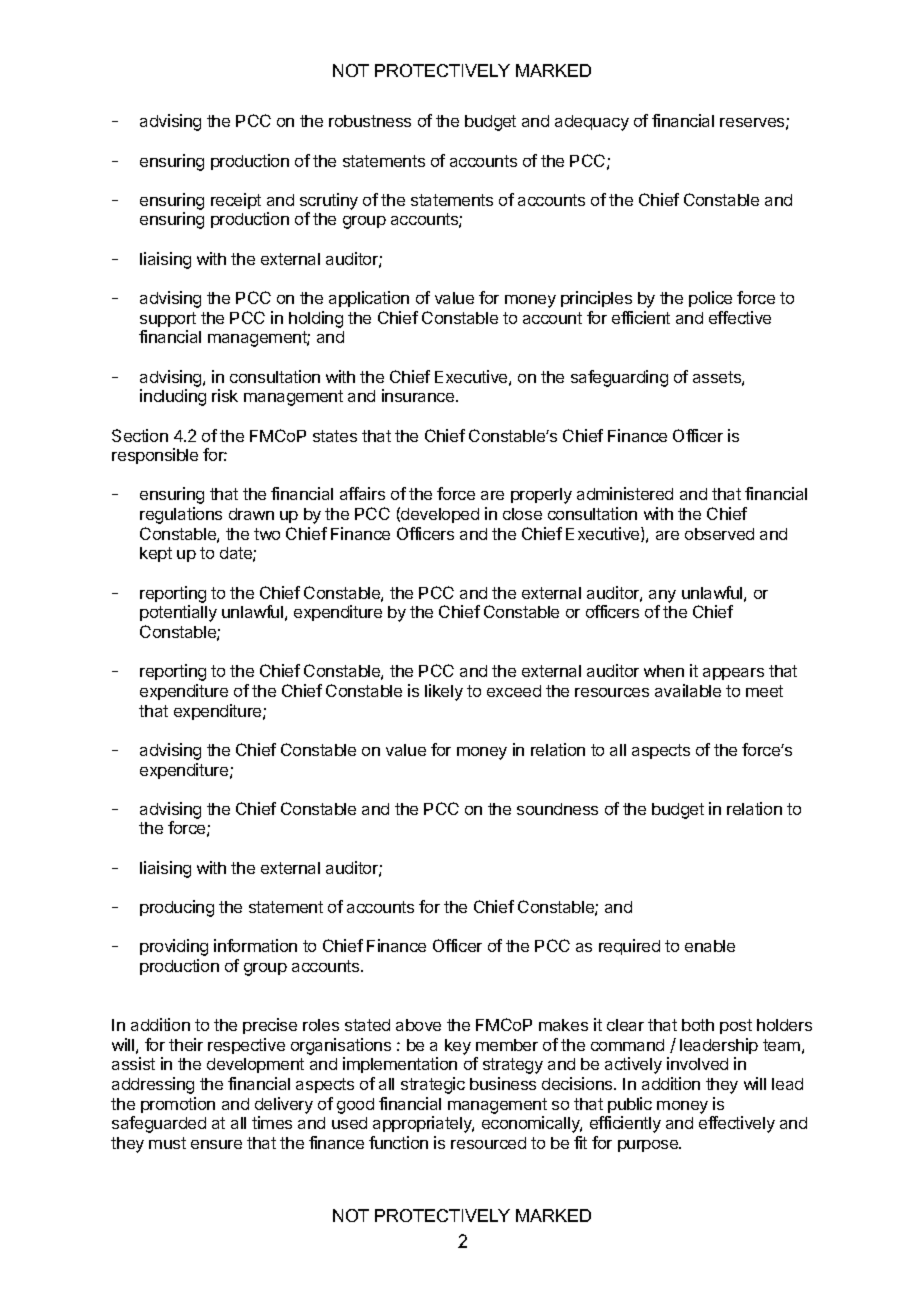 The width and height of the screenshot is (924, 1308). What do you see at coordinates (433, 1085) in the screenshot?
I see `strategic` at bounding box center [433, 1085].
